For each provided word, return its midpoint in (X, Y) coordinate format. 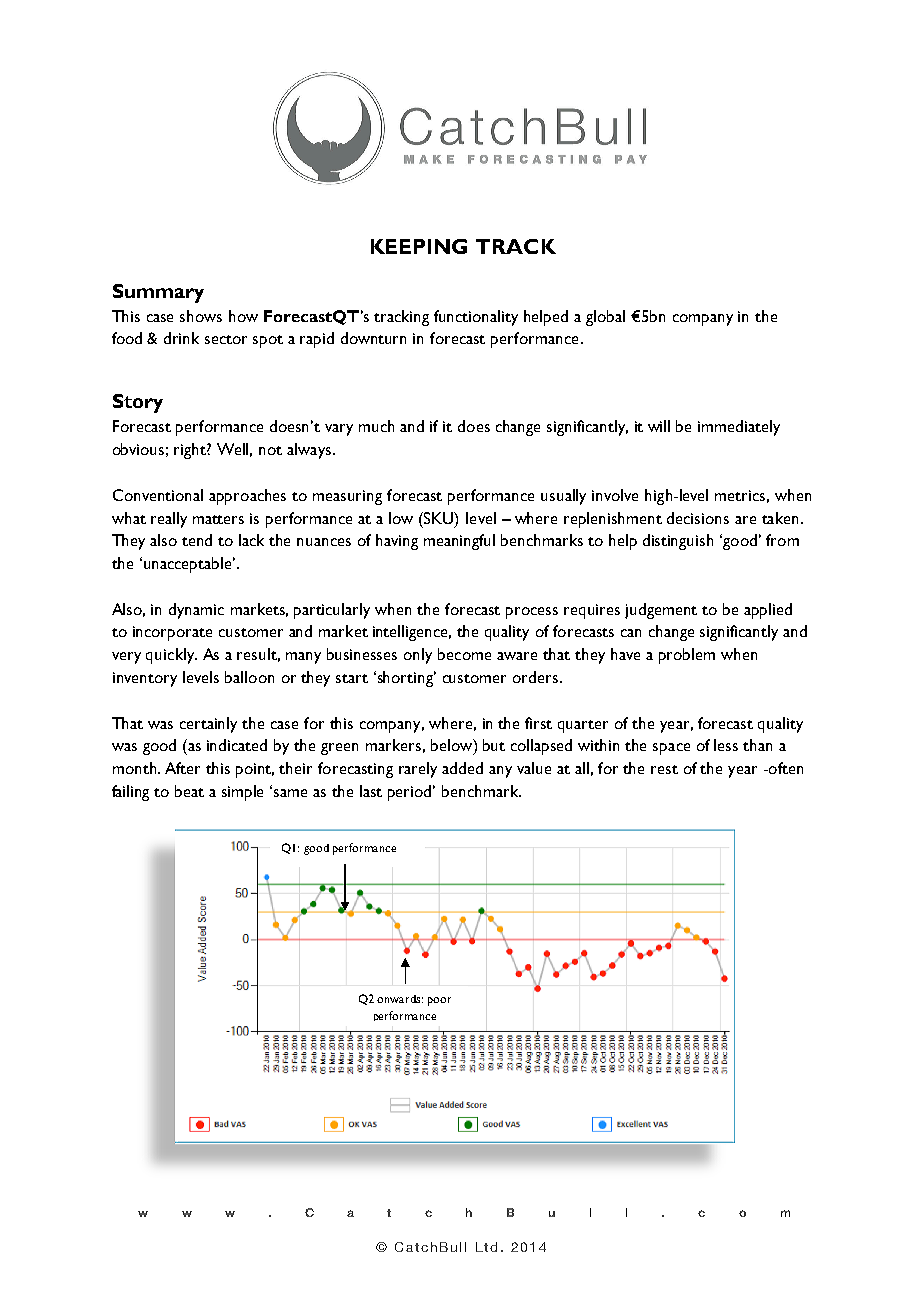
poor (439, 1001)
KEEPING (419, 246)
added (462, 768)
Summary (158, 293)
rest (664, 769)
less (726, 745)
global (605, 318)
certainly (208, 725)
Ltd (486, 1247)
